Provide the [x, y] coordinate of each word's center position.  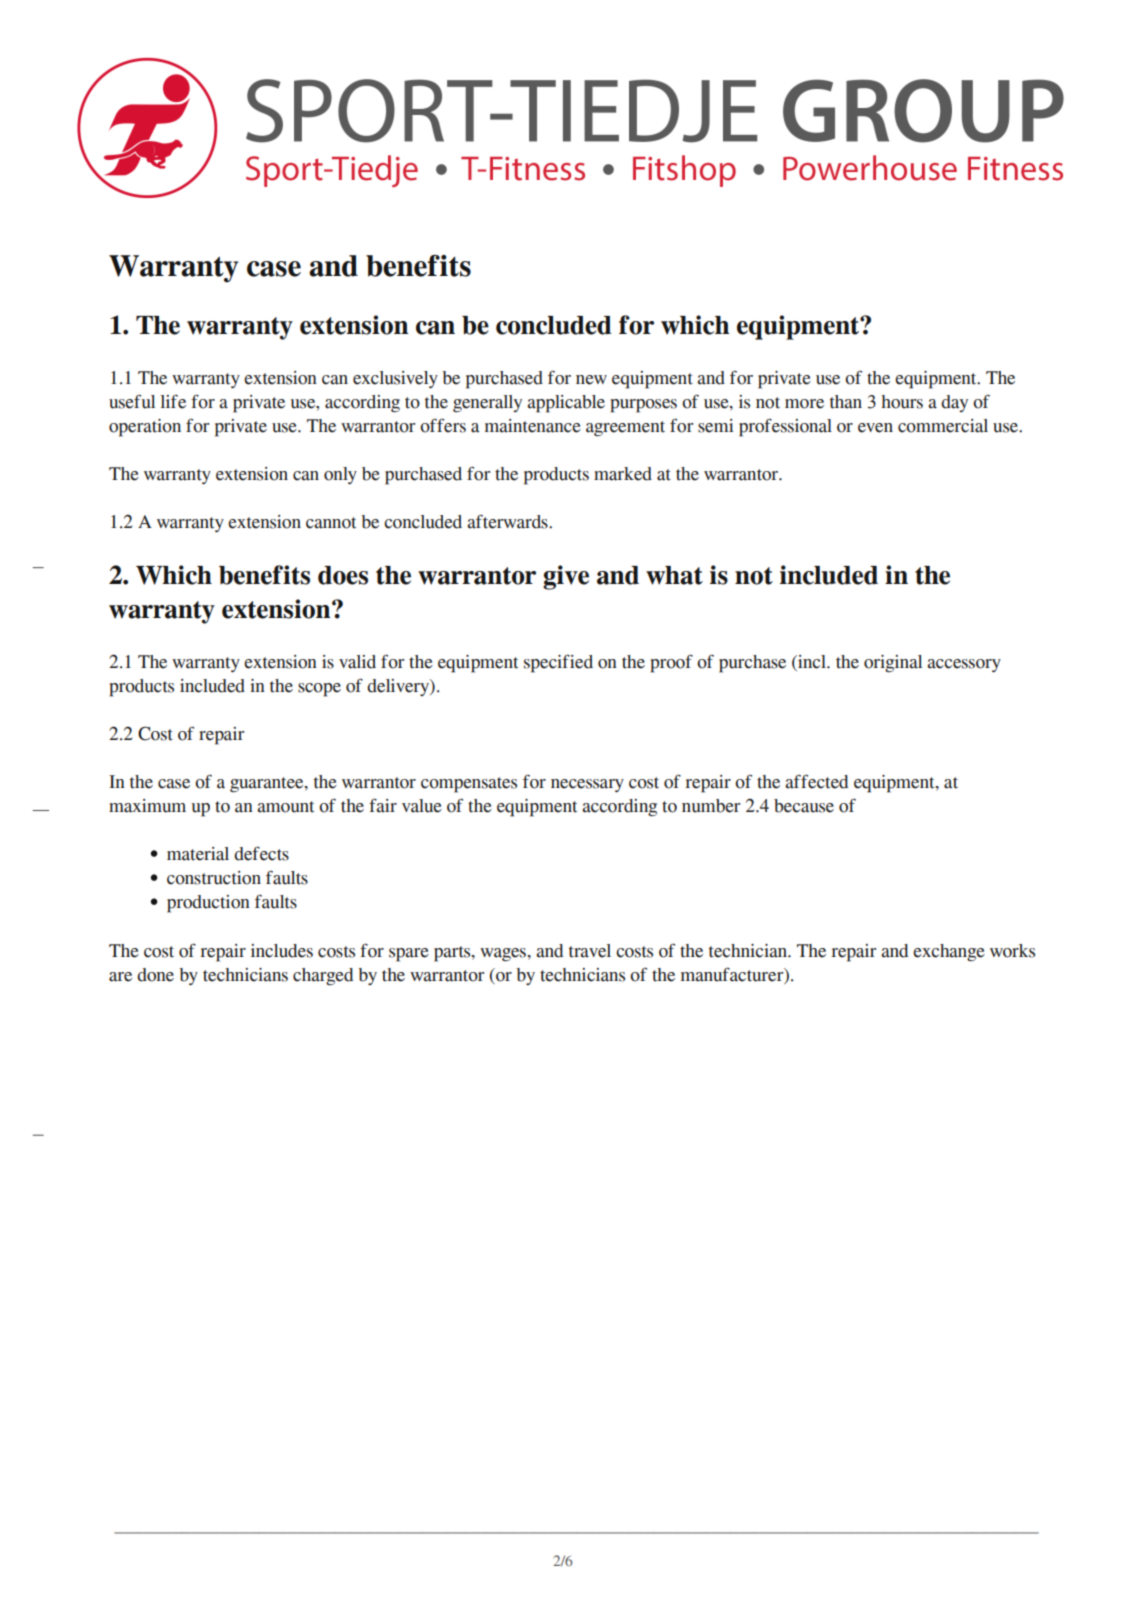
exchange [949, 953]
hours [902, 402]
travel [590, 951]
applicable [566, 404]
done [155, 975]
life [173, 401]
